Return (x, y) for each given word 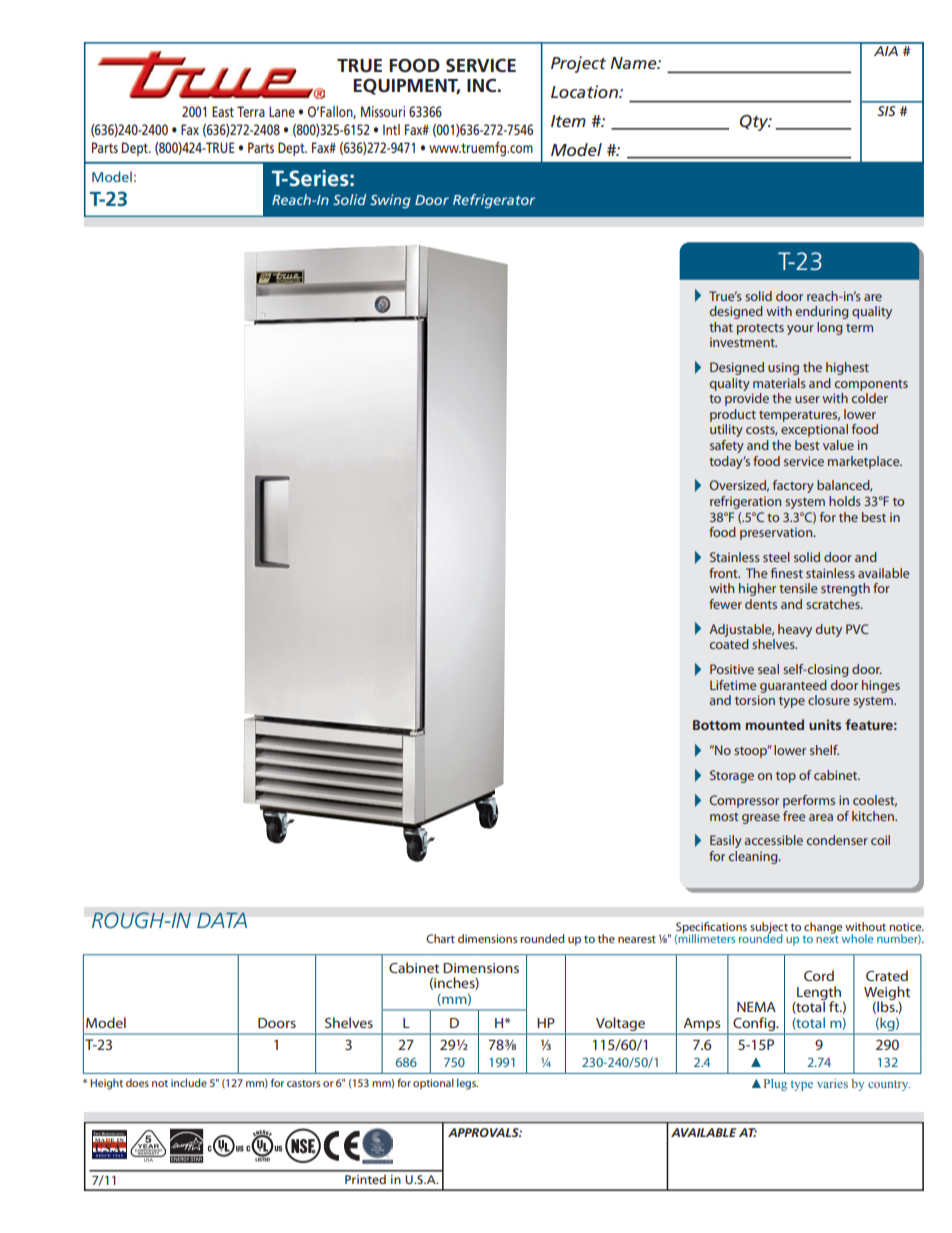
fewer (725, 604)
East (223, 111)
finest (787, 573)
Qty (755, 123)
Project (578, 64)
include (189, 1082)
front (724, 573)
